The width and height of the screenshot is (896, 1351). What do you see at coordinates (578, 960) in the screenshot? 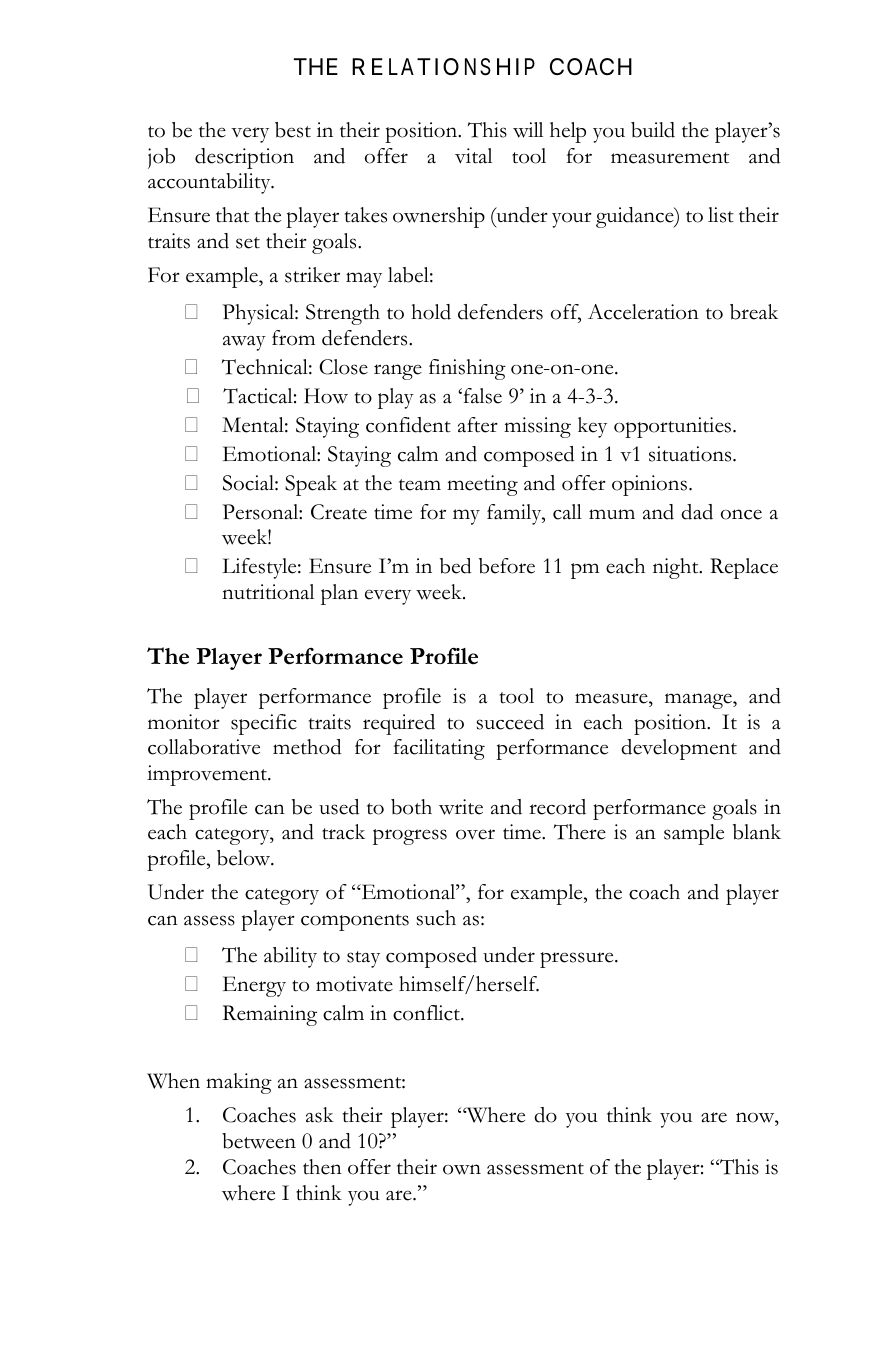
I see `pressure` at bounding box center [578, 960].
